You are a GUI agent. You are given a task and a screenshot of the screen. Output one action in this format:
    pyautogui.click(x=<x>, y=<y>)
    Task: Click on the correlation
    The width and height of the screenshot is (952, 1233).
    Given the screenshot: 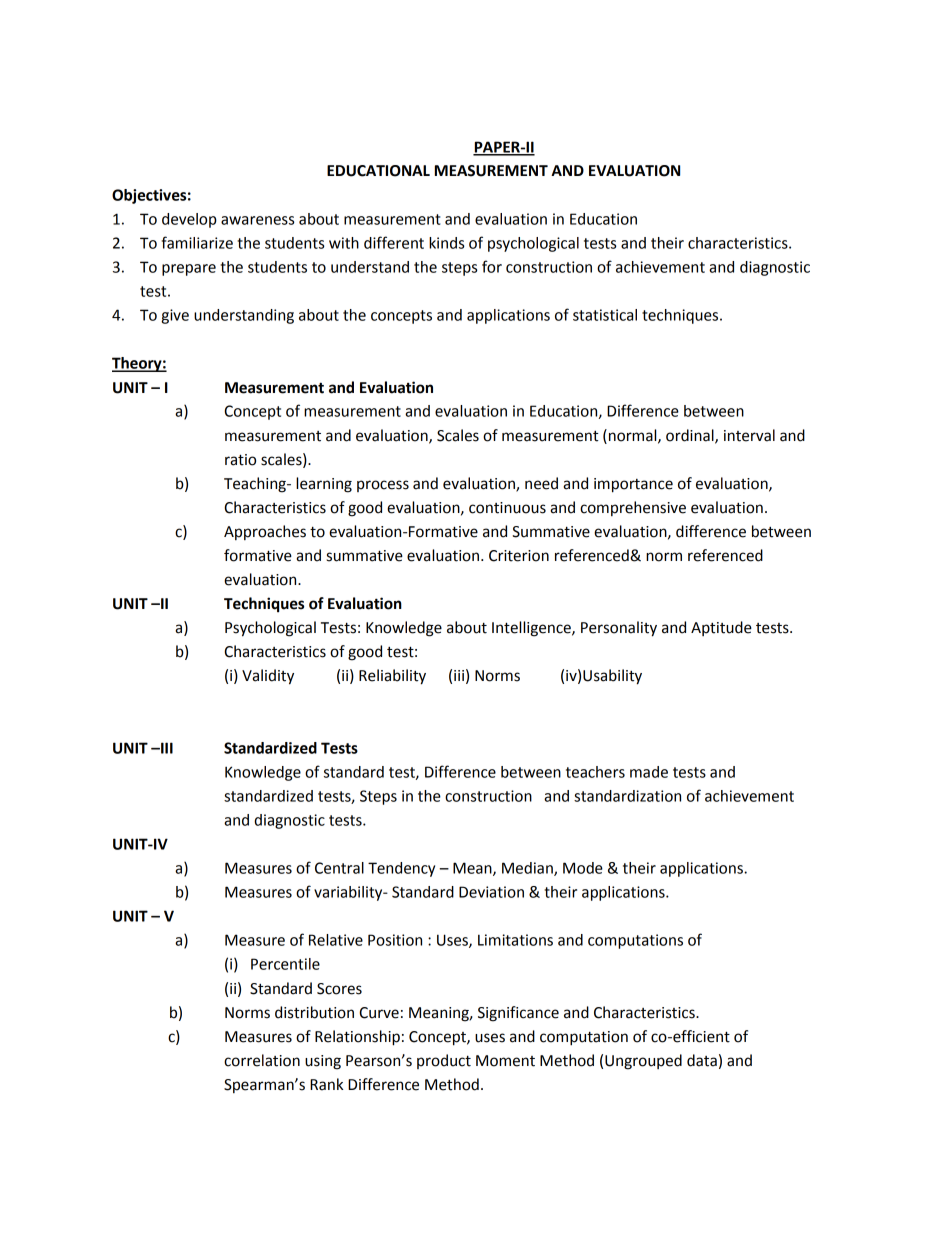 What is the action you would take?
    pyautogui.click(x=262, y=1060)
